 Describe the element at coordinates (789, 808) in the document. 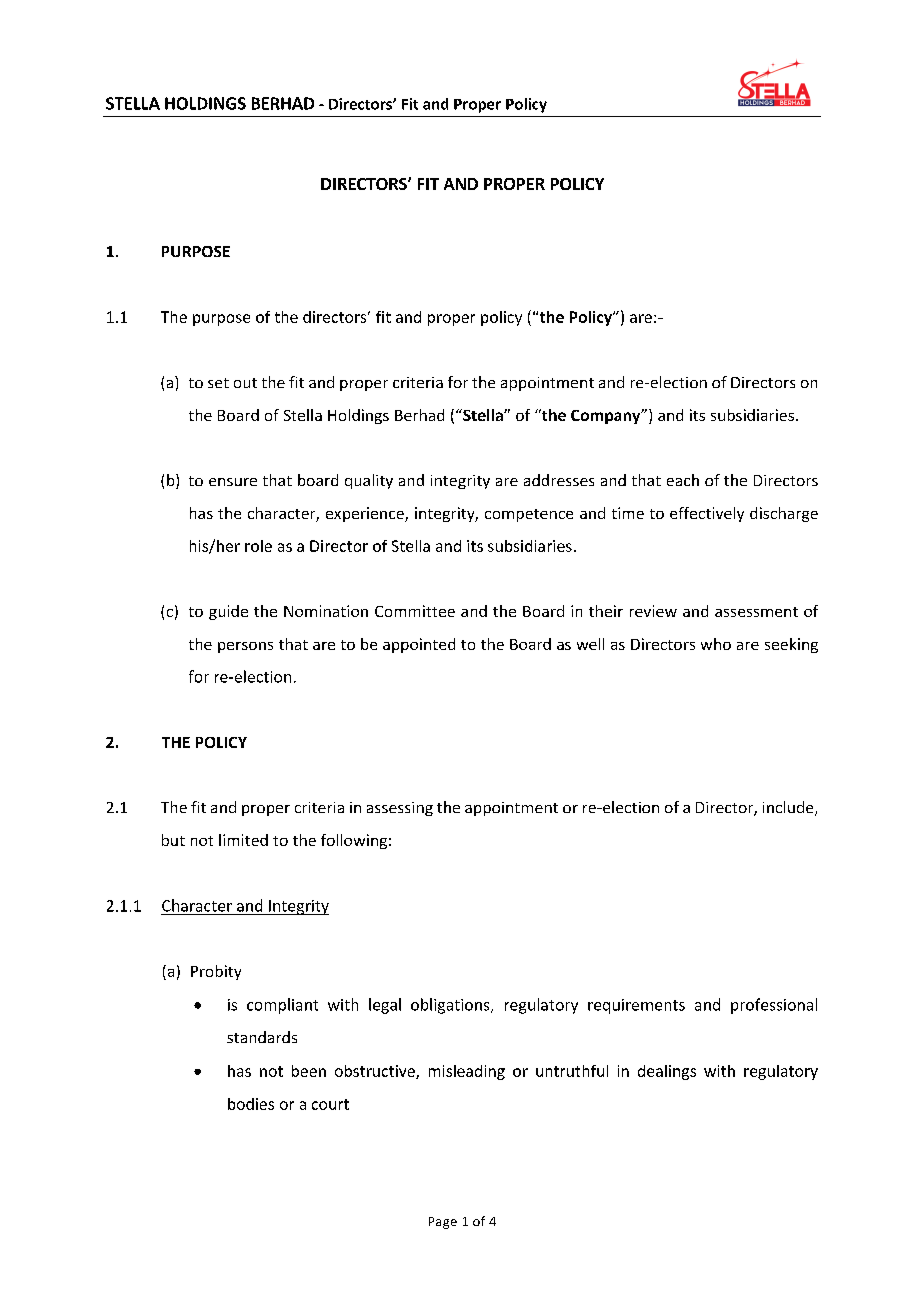

I see `include` at that location.
